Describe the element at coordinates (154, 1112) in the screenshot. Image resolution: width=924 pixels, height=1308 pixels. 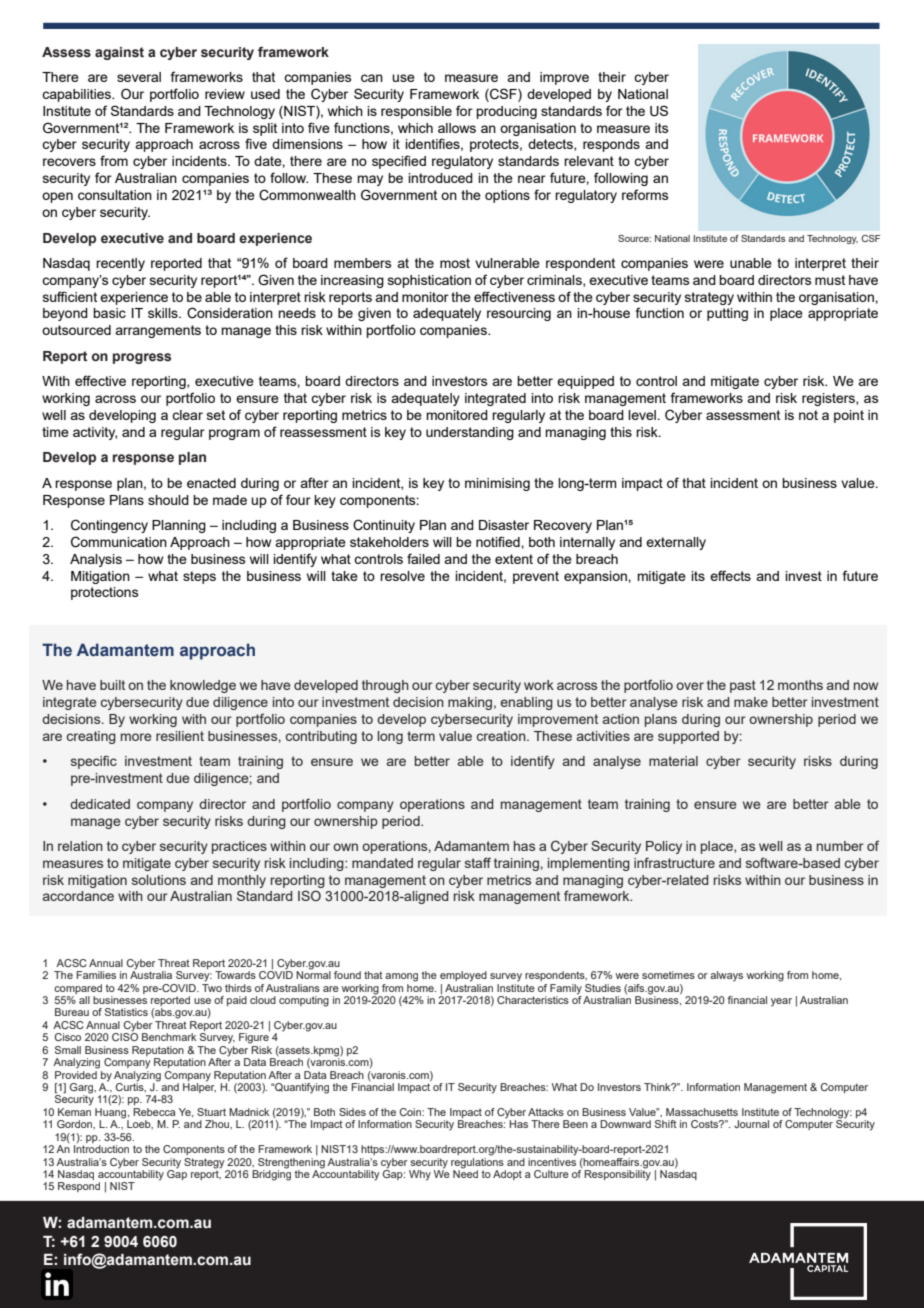
I see `Rebecca` at that location.
